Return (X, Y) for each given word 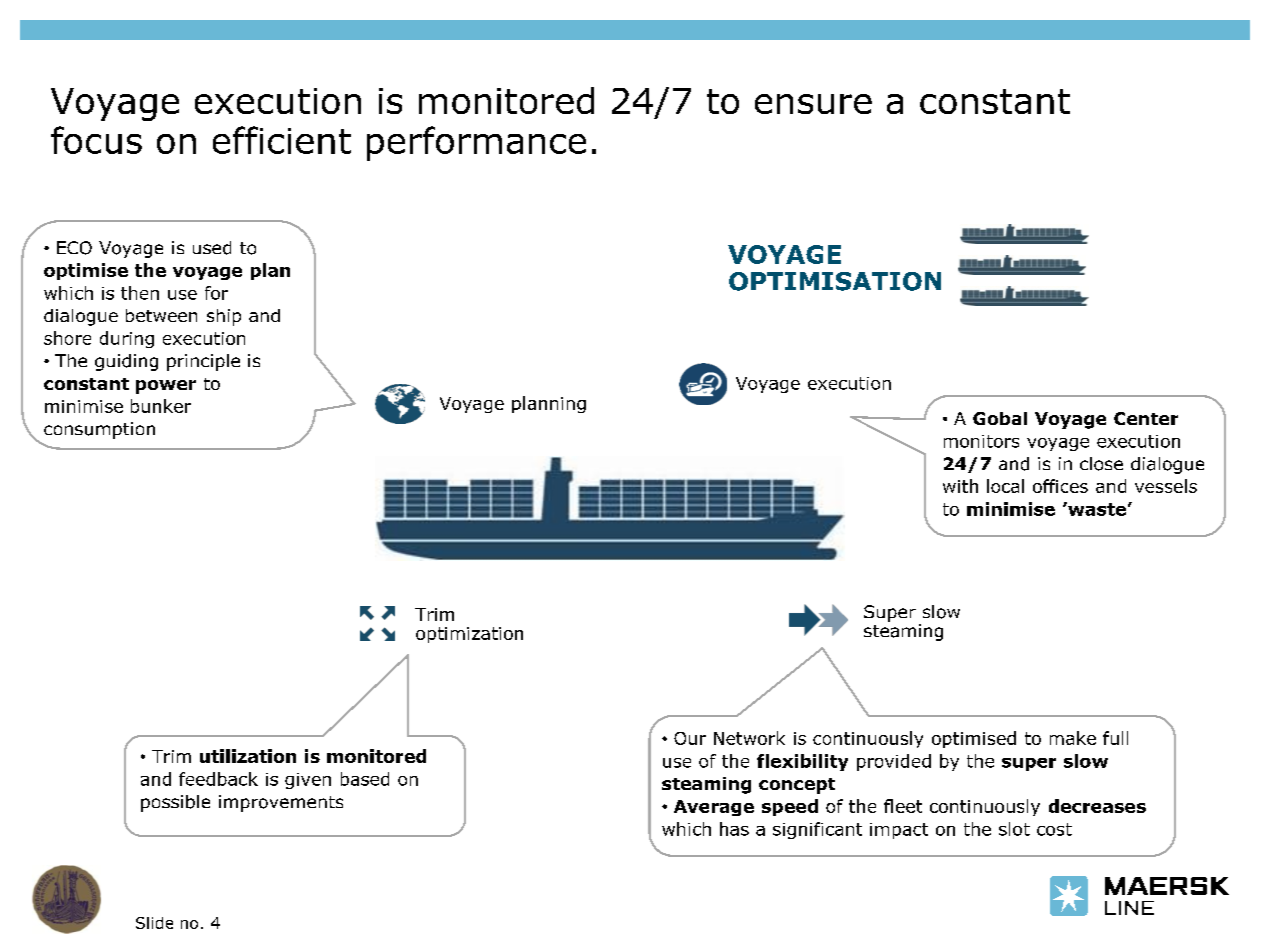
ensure (813, 104)
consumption (99, 430)
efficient (282, 140)
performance (476, 143)
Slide (154, 923)
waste (1096, 509)
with (960, 486)
